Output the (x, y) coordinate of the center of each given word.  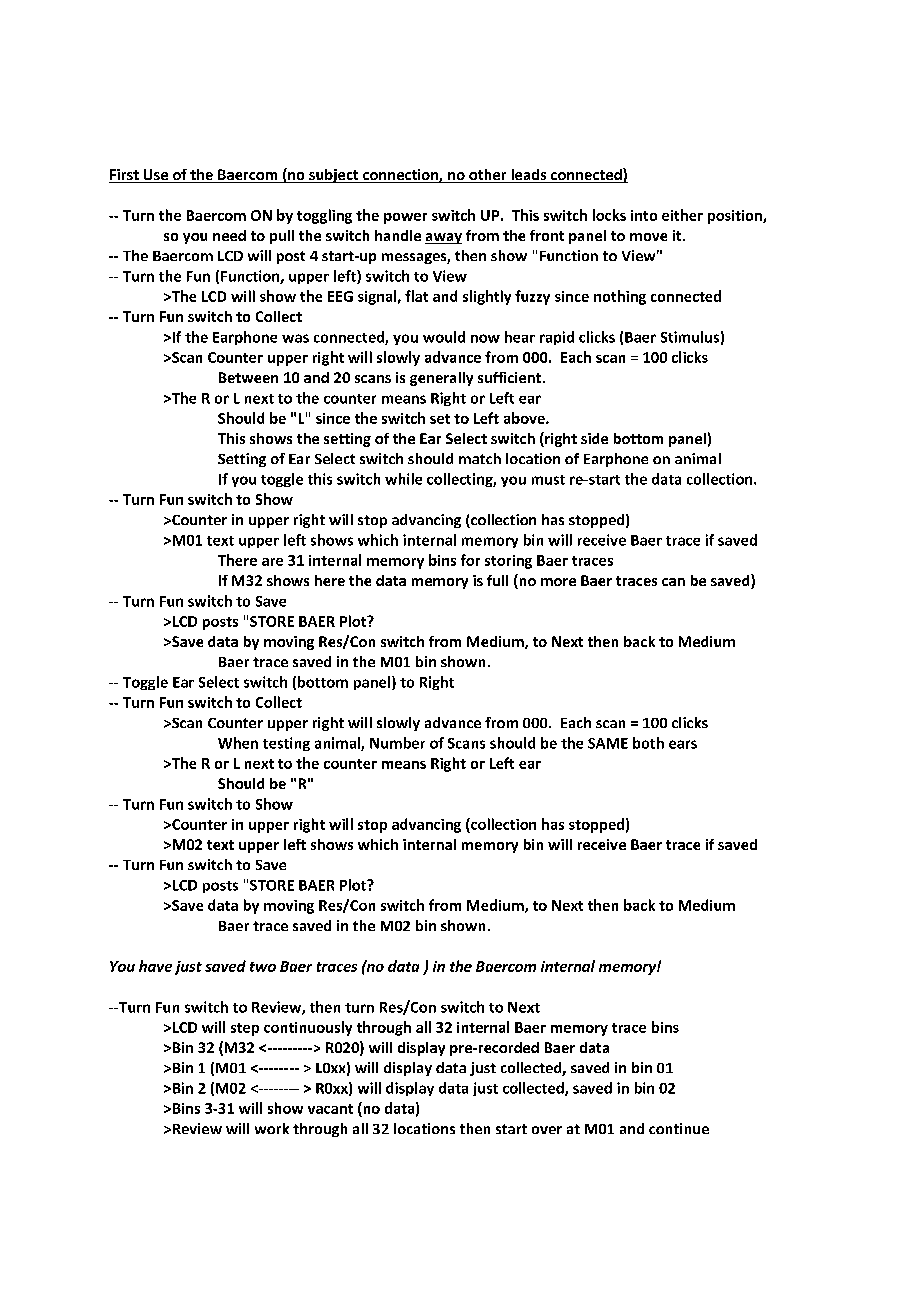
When (238, 743)
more (558, 582)
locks (609, 215)
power (405, 218)
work (272, 1128)
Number (397, 743)
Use (155, 176)
